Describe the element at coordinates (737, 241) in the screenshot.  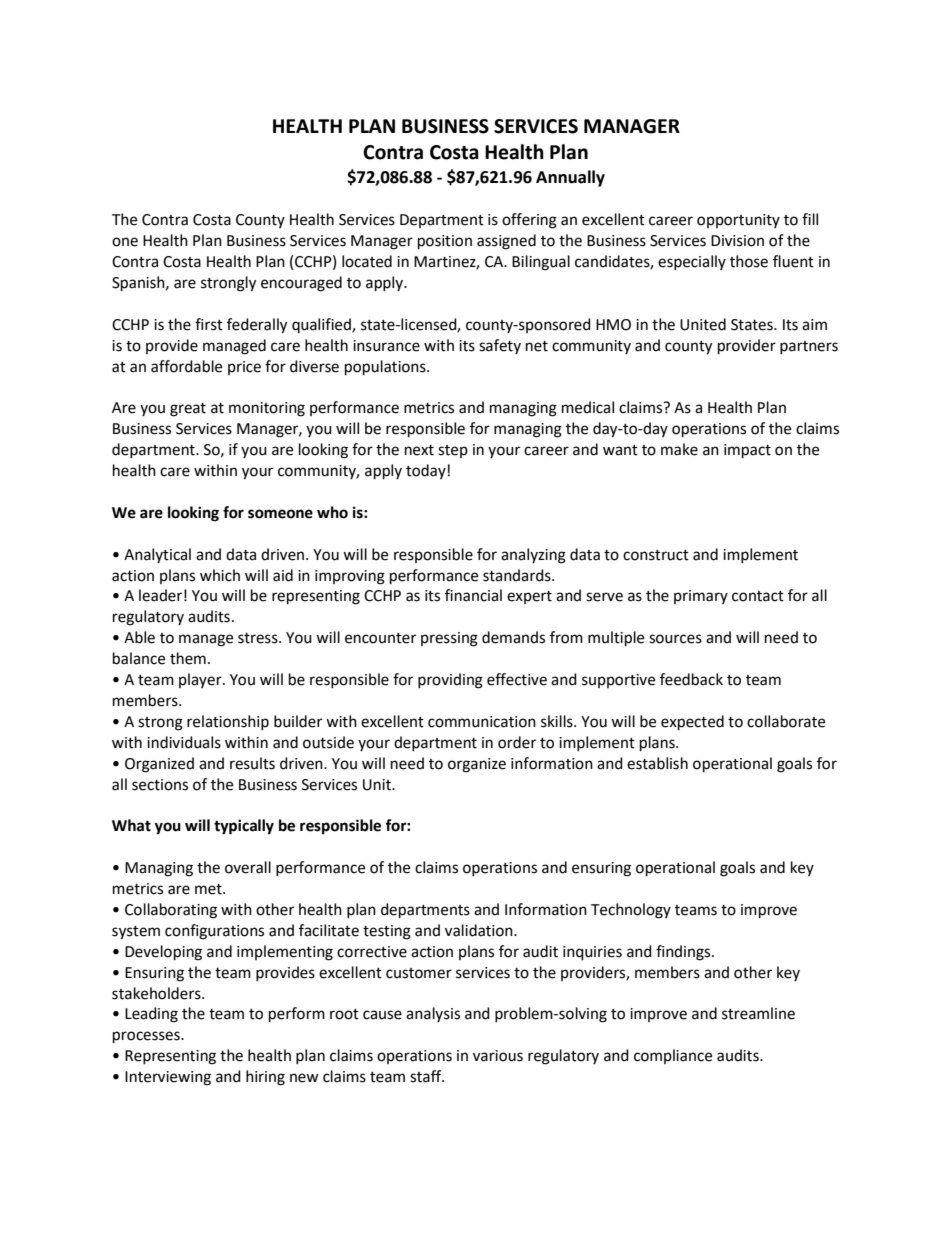
I see `Division` at that location.
